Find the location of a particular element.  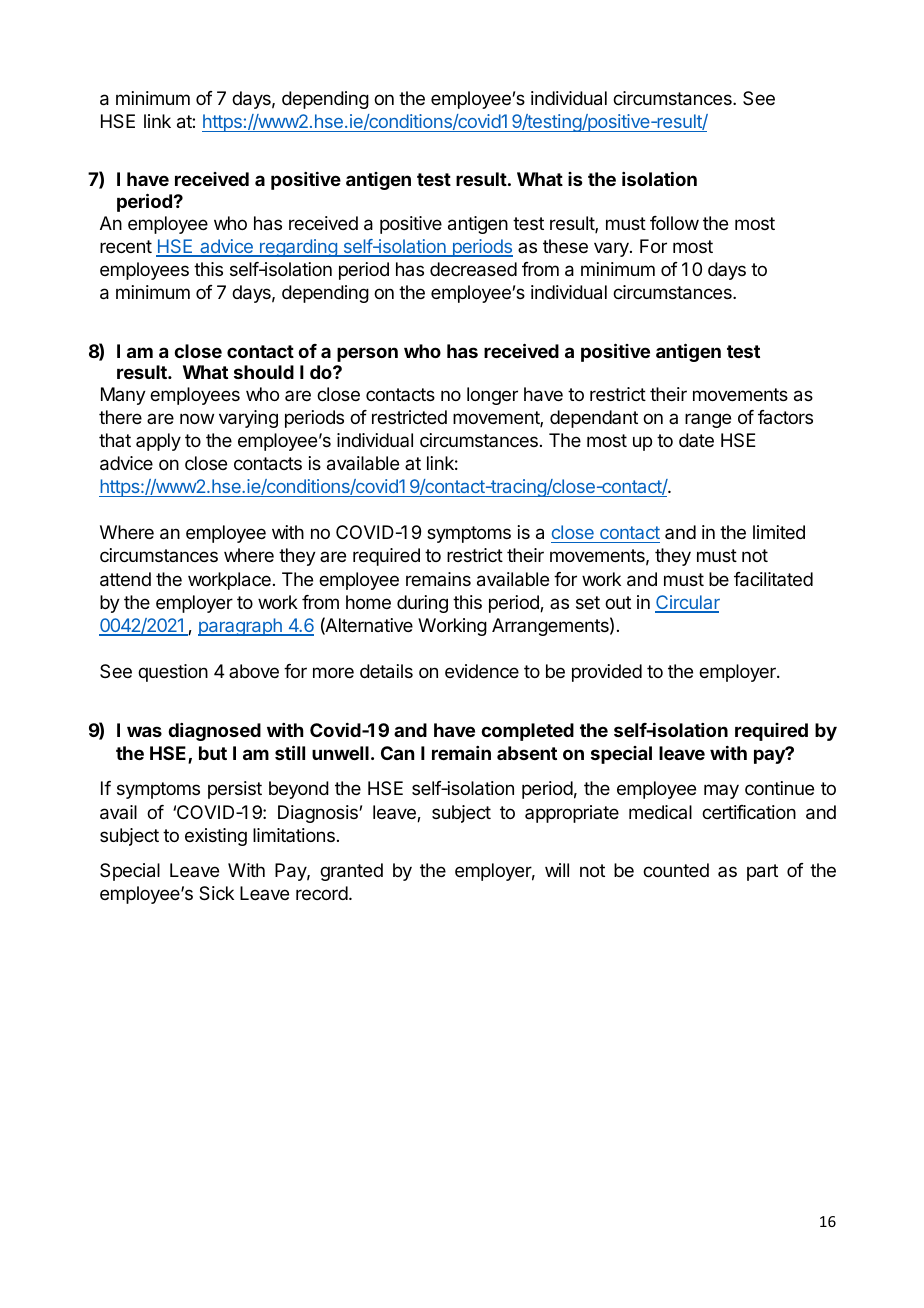

Sick is located at coordinates (216, 893).
